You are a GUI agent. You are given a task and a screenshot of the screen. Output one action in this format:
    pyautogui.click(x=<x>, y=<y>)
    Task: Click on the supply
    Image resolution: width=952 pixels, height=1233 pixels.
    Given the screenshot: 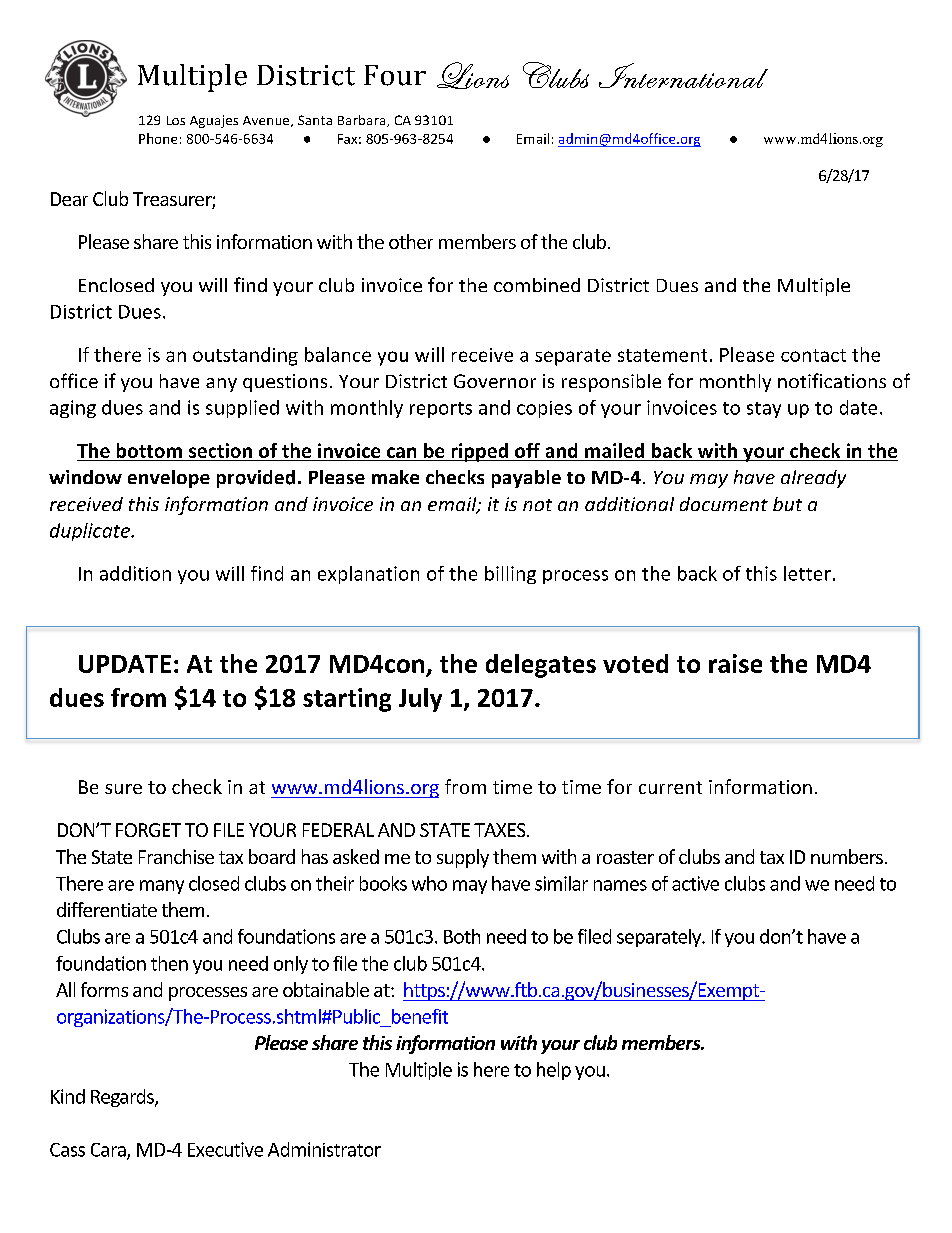 What is the action you would take?
    pyautogui.click(x=463, y=858)
